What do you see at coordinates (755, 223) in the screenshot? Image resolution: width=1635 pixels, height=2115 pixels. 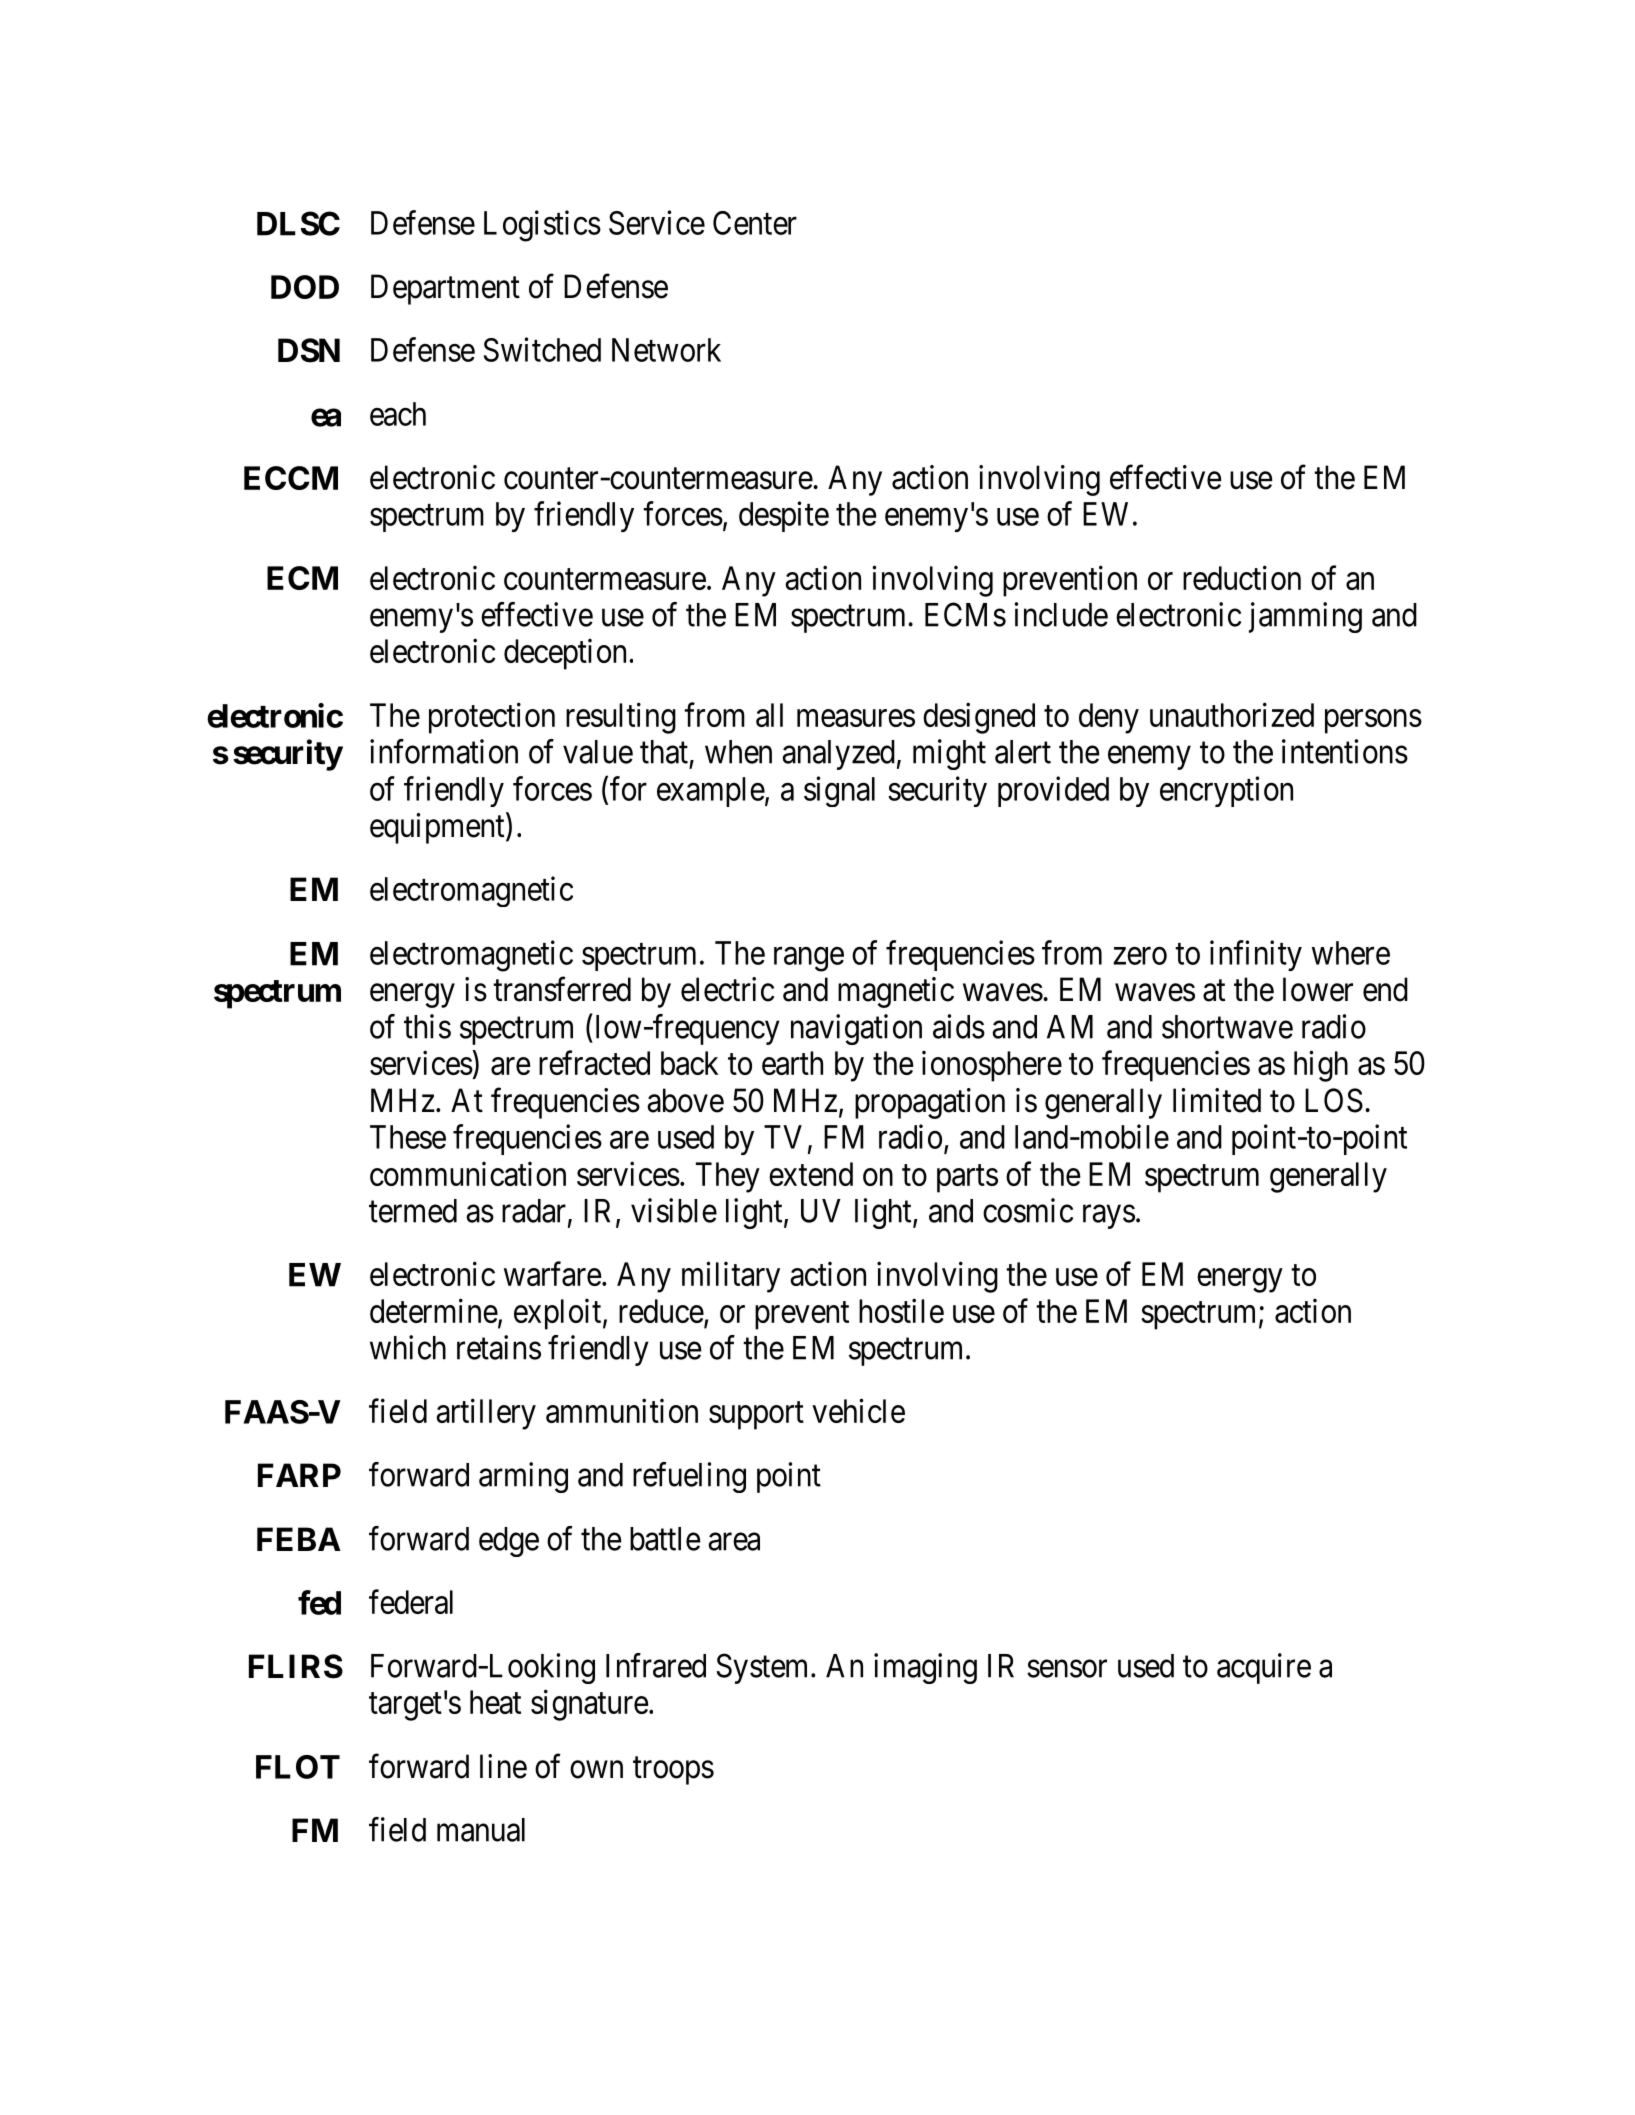 I see `Center` at bounding box center [755, 223].
